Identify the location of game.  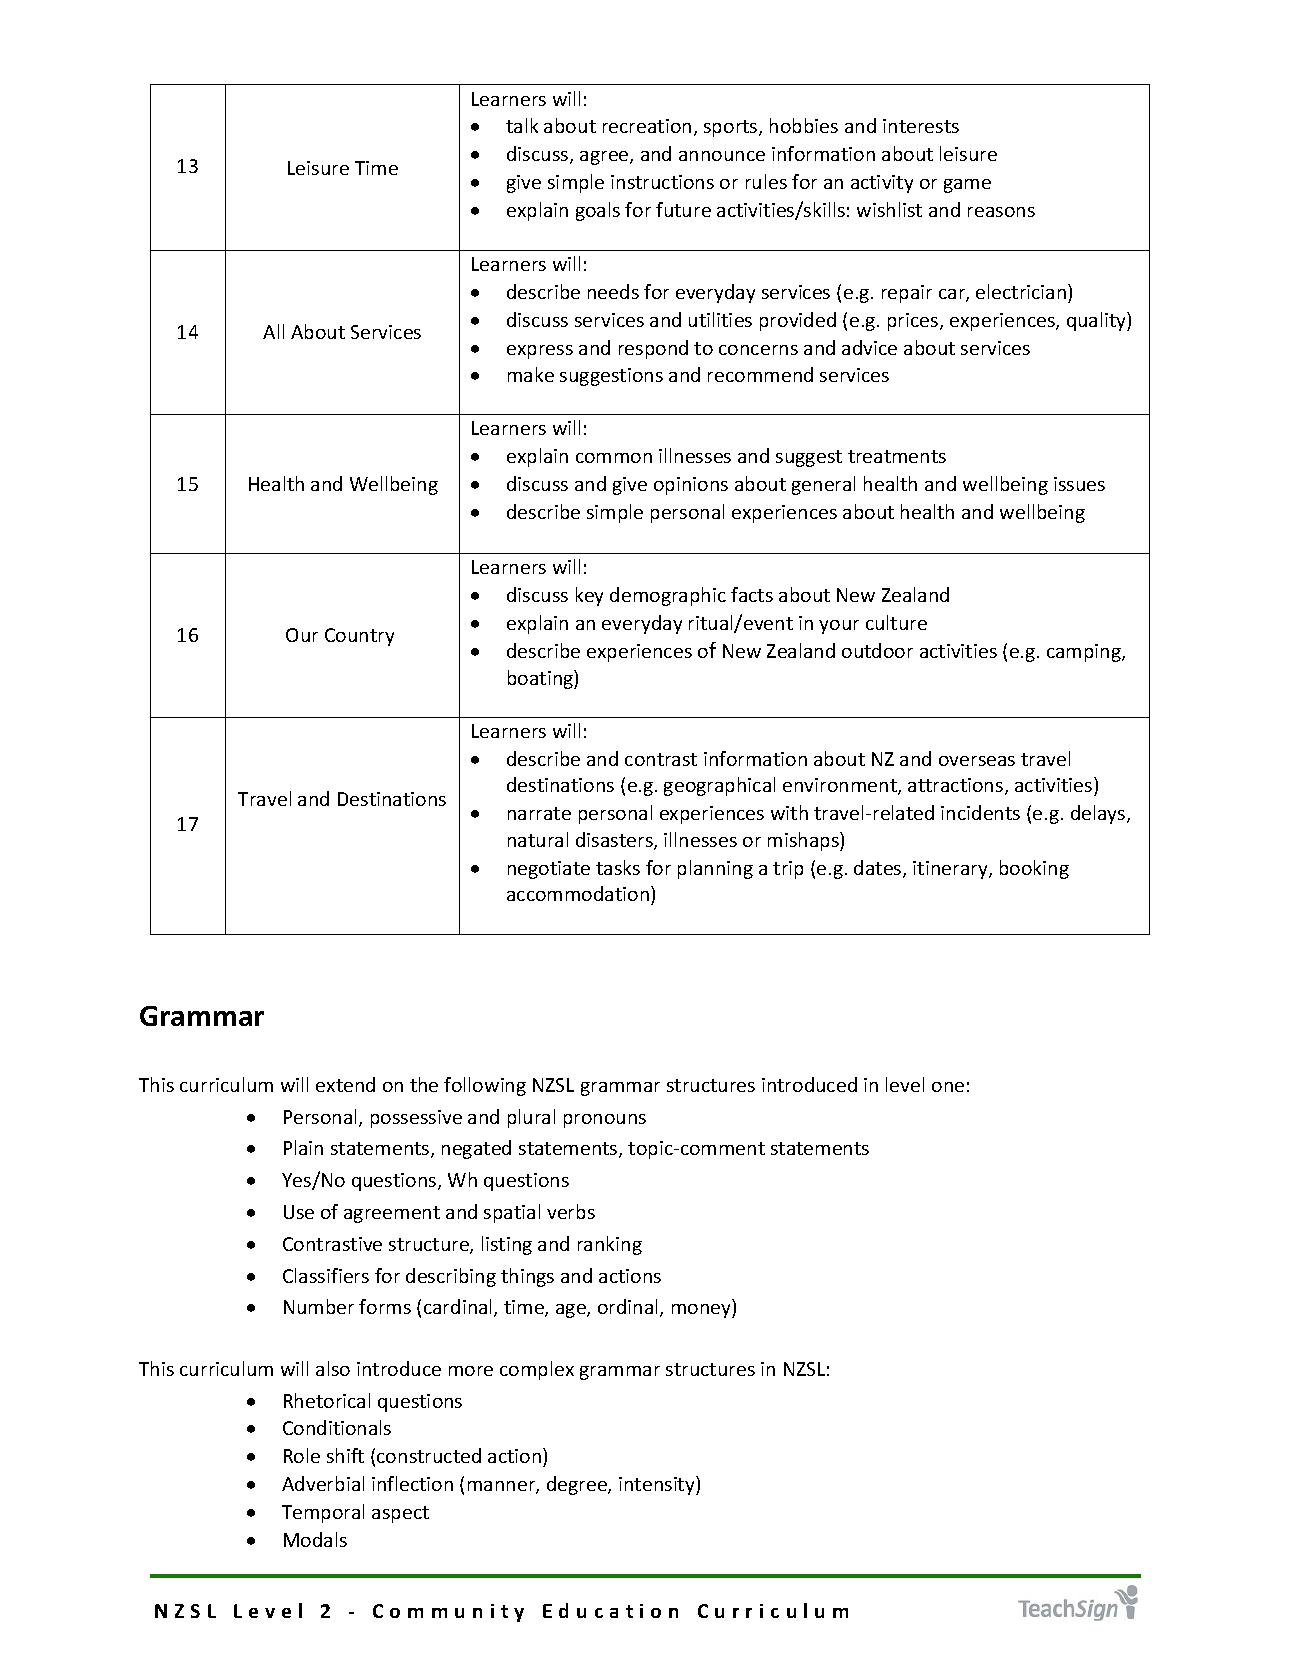
(967, 186).
